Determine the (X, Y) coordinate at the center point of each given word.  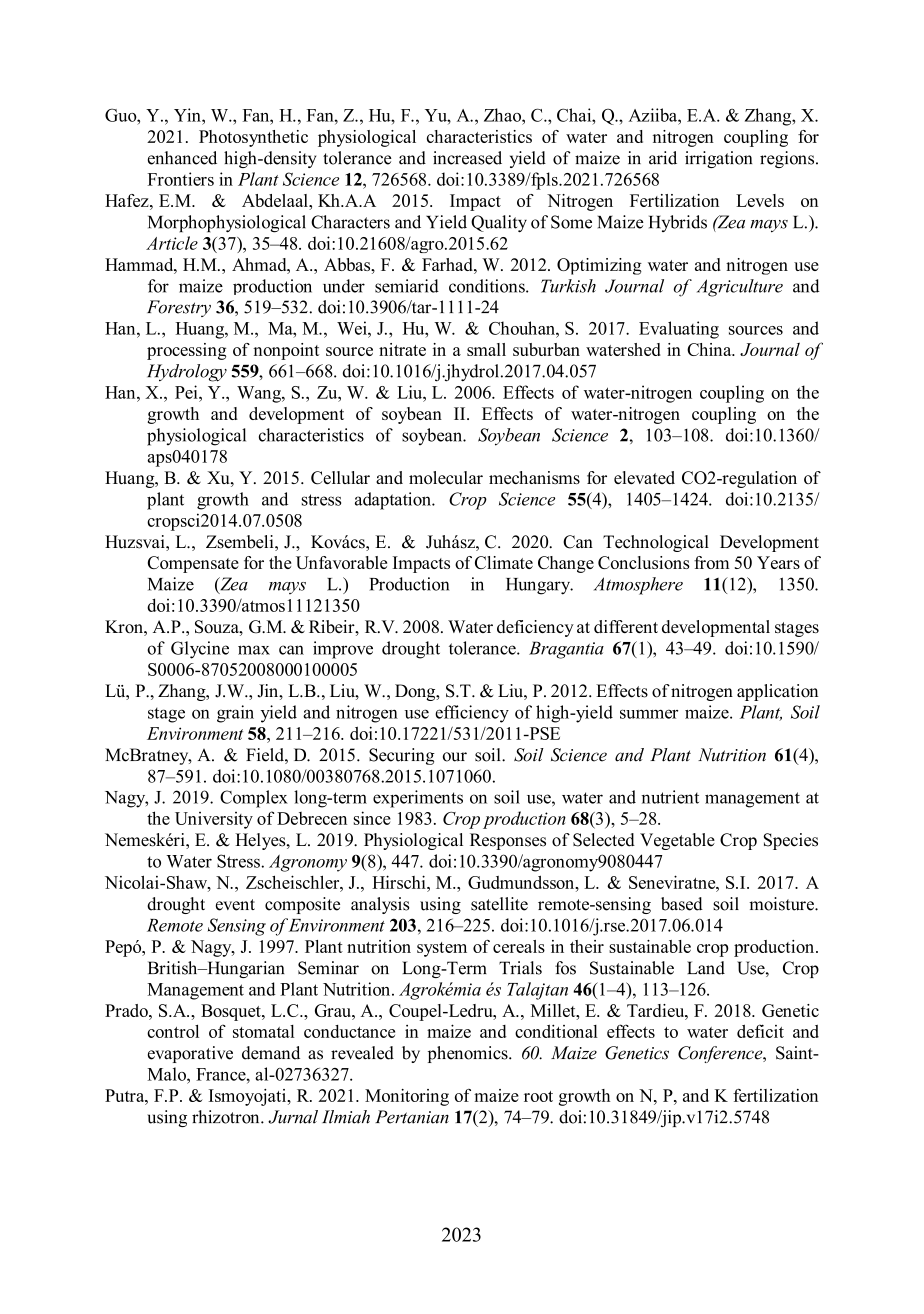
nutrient (670, 797)
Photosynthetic (253, 138)
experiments (418, 799)
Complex (254, 799)
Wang (260, 394)
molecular (446, 477)
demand (271, 1053)
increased (467, 158)
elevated (644, 477)
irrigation (718, 159)
